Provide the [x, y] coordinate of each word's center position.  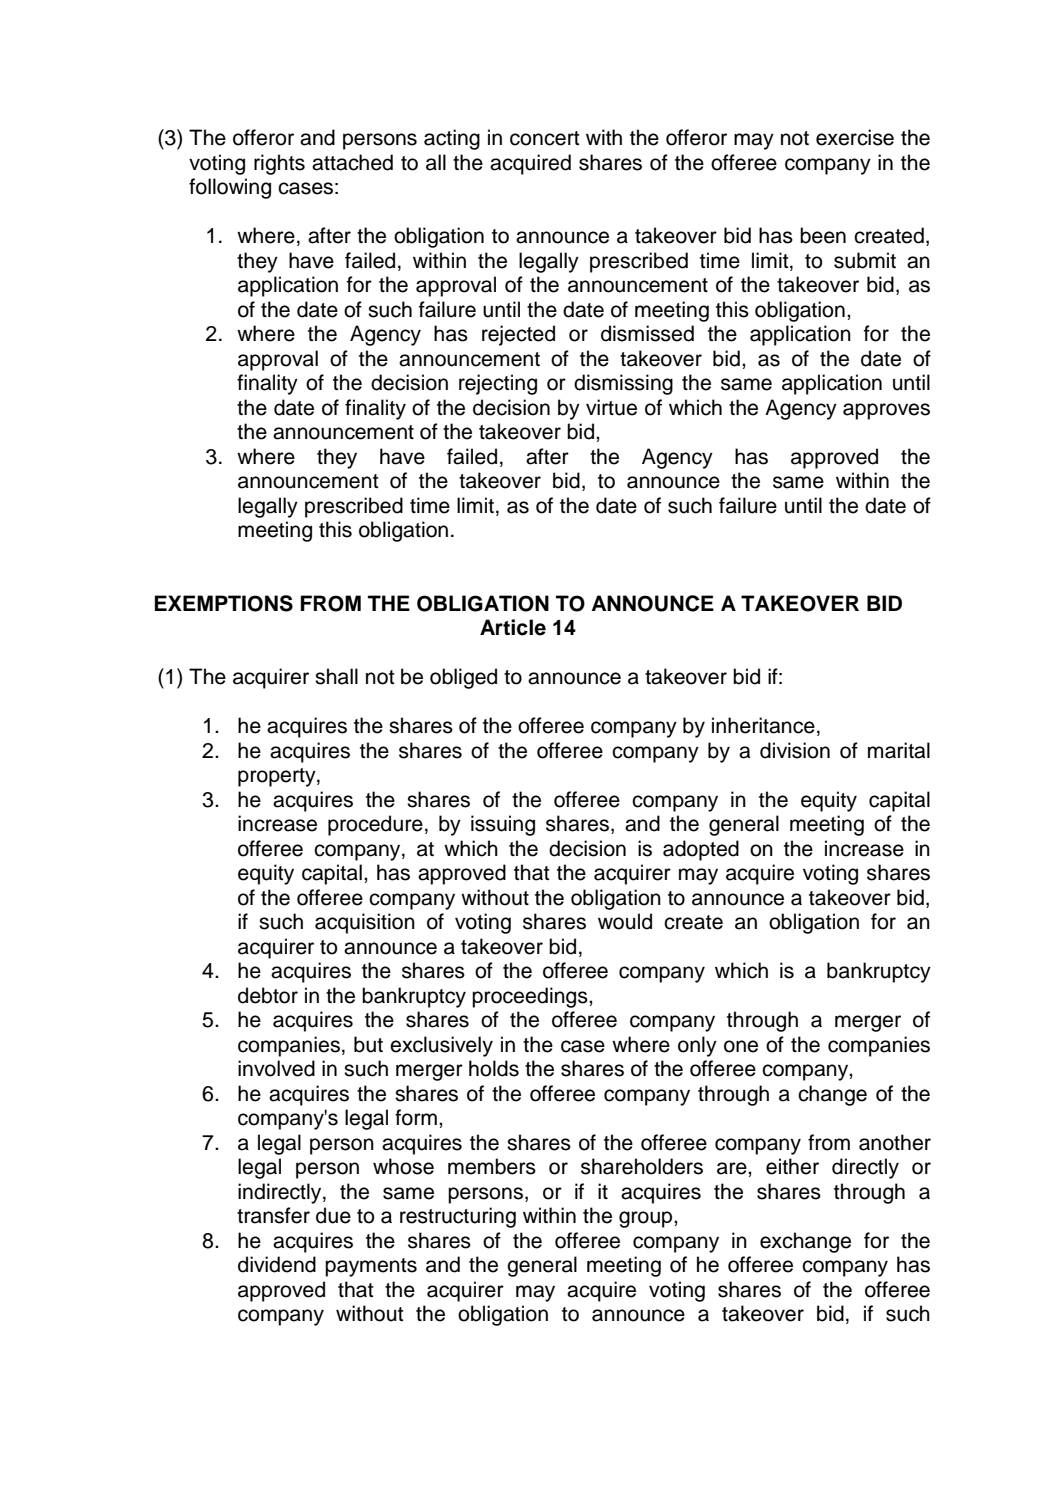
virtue [611, 407]
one [741, 1046]
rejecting [498, 384]
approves [886, 411]
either [792, 1166]
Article [513, 627]
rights [279, 164]
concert [545, 138]
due [333, 1215]
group [647, 1219]
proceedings [531, 997]
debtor [268, 995]
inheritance [763, 725]
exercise [855, 137]
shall [336, 676]
